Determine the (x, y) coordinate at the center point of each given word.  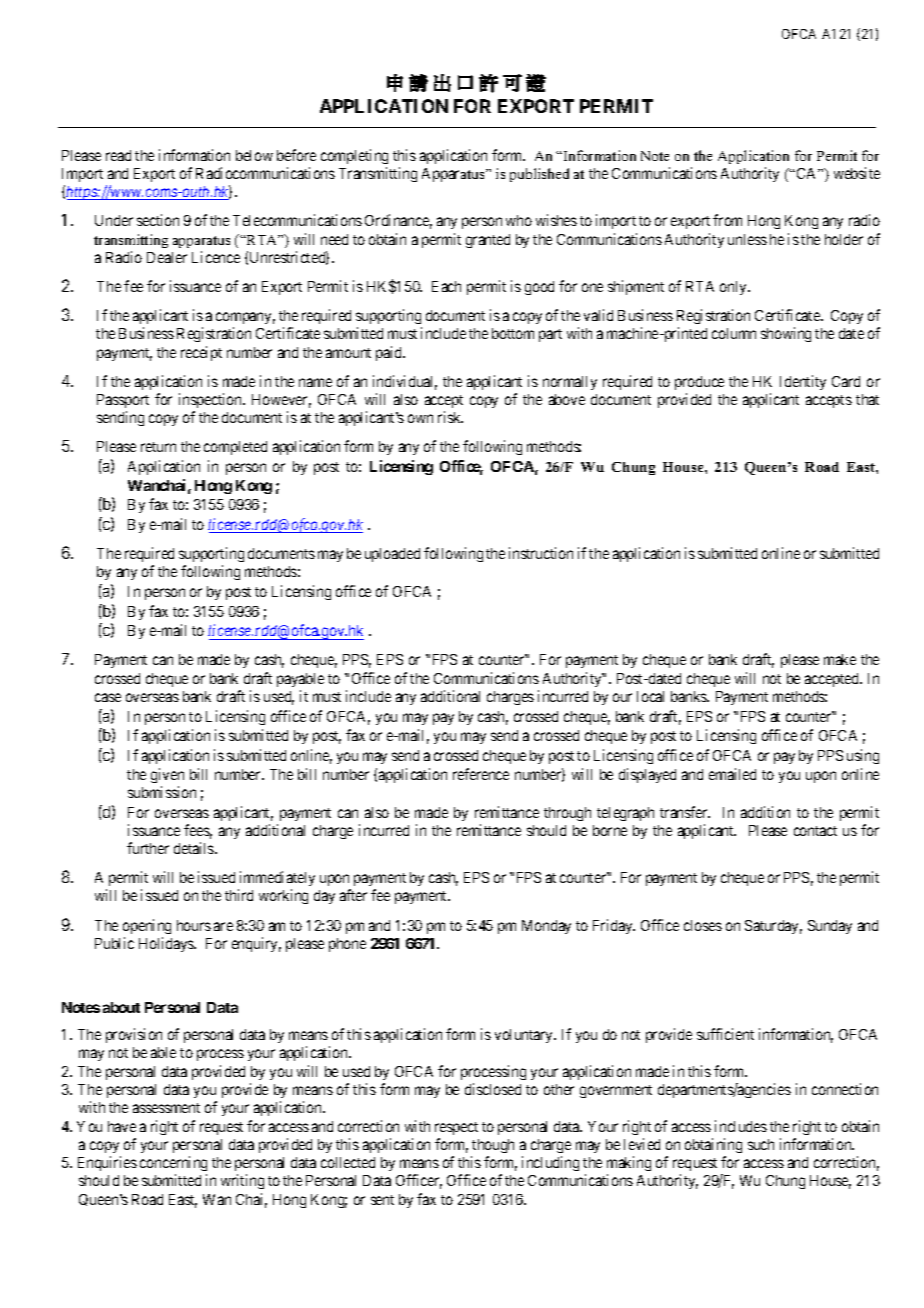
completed (235, 448)
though (493, 1146)
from (727, 220)
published (539, 175)
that (867, 399)
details (195, 848)
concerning (173, 1163)
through (567, 814)
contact (815, 831)
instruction (541, 553)
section (158, 220)
